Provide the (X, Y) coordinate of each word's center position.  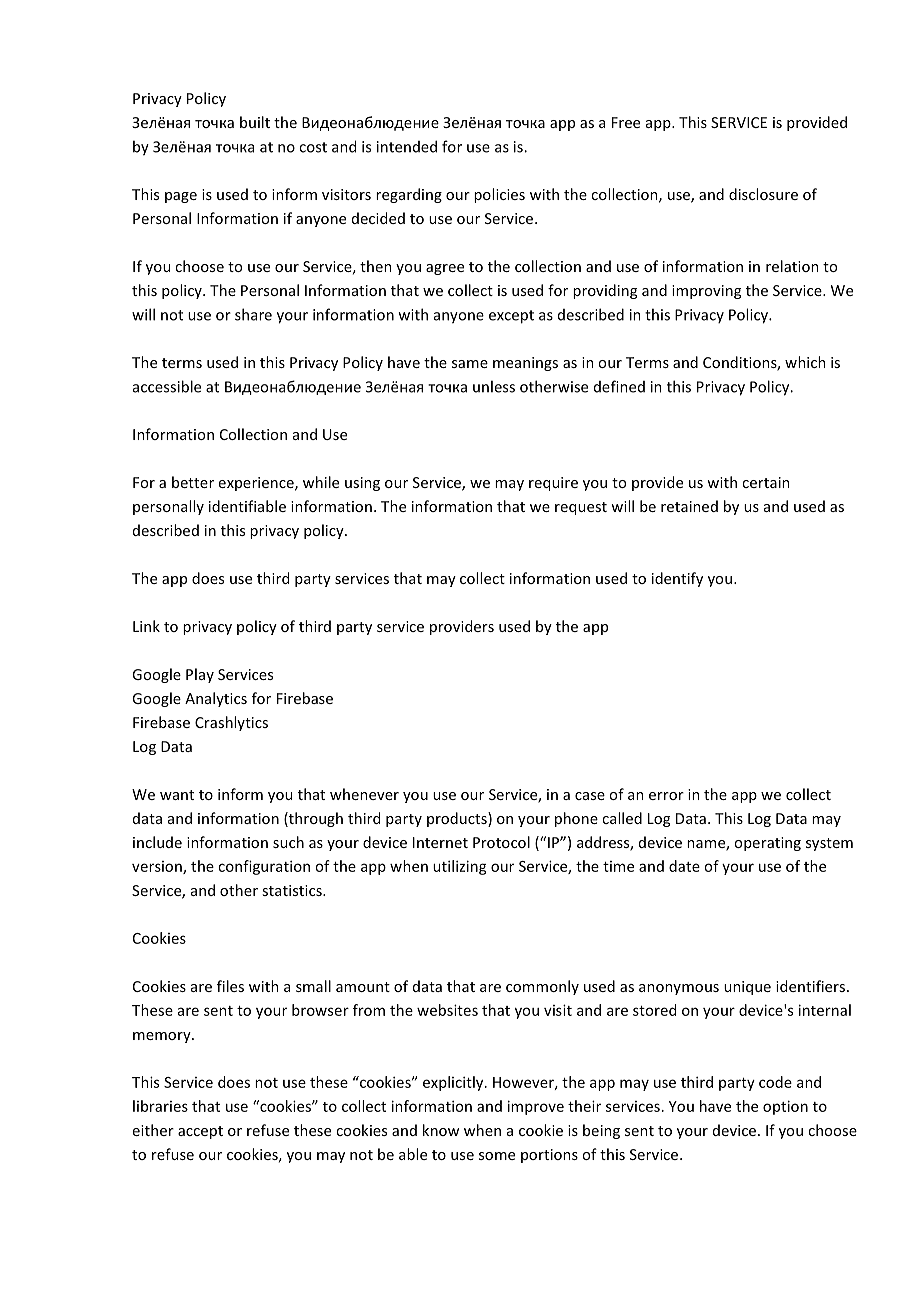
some (497, 1156)
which (805, 362)
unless (494, 386)
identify (677, 579)
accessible (167, 386)
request (581, 508)
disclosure (763, 194)
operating (767, 844)
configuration (264, 867)
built (255, 122)
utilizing (460, 867)
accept (200, 1132)
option (785, 1107)
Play (200, 675)
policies (499, 195)
